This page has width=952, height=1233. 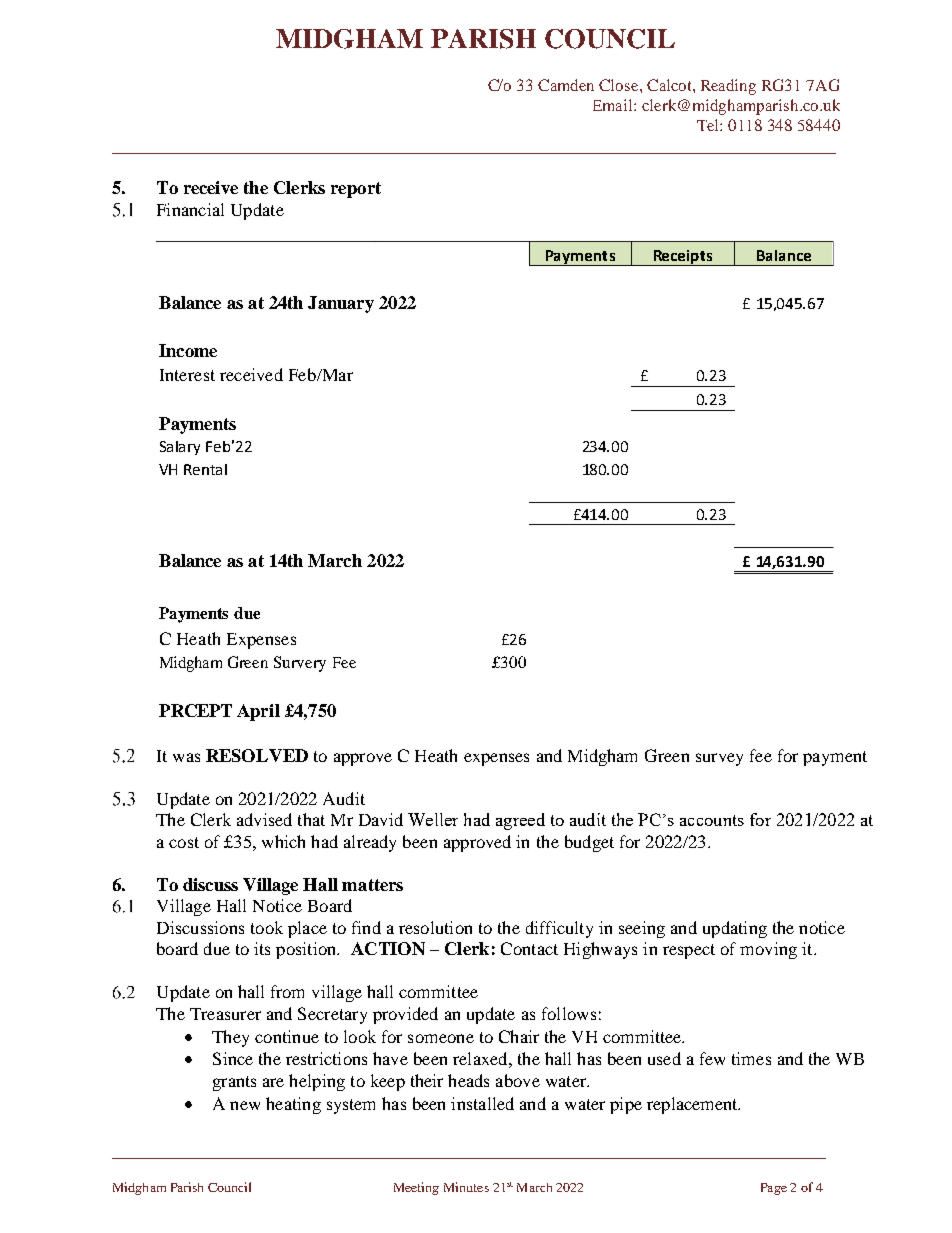 What do you see at coordinates (341, 304) in the page?
I see `January` at bounding box center [341, 304].
